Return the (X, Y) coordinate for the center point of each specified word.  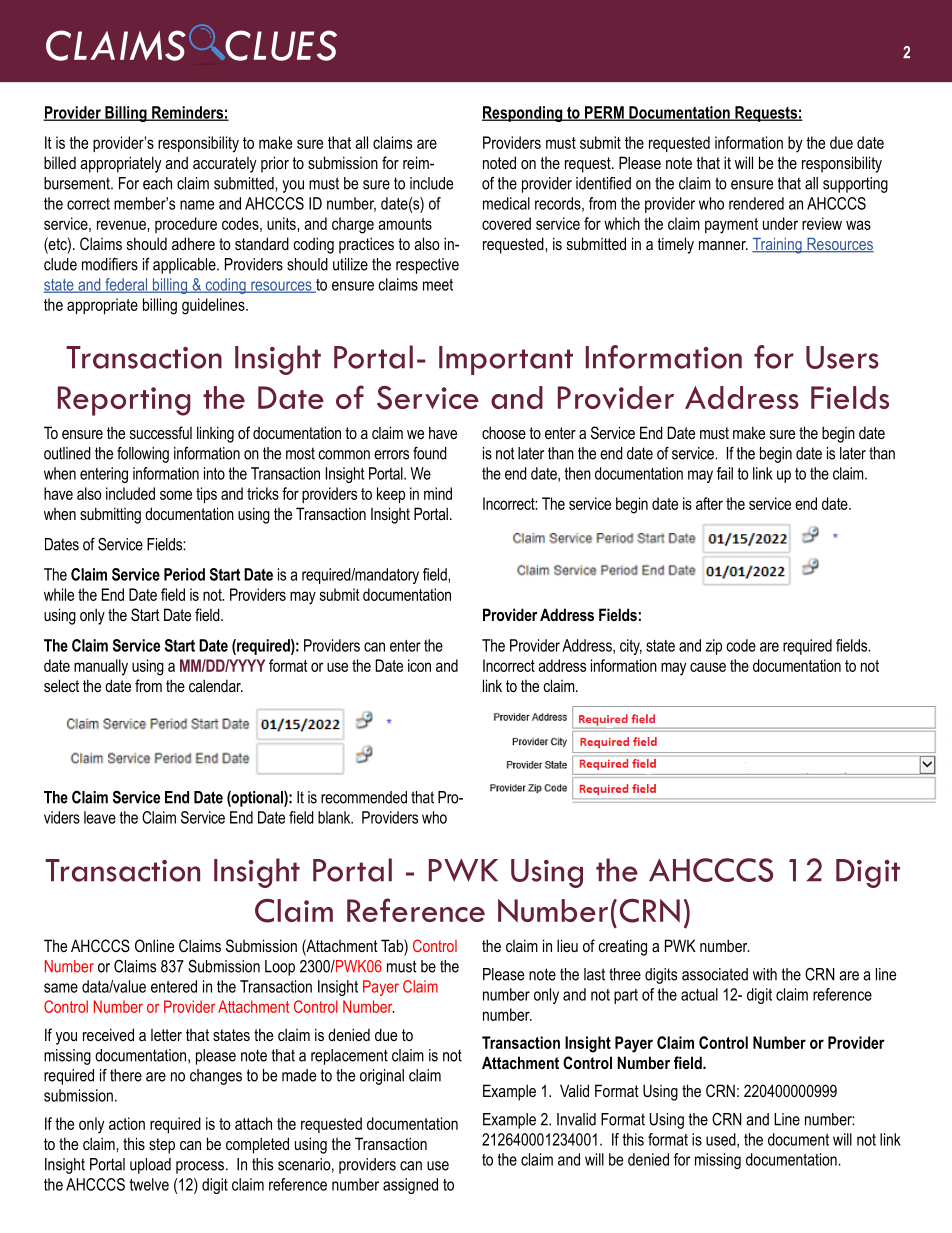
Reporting (124, 401)
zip (713, 647)
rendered (756, 203)
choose (504, 432)
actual (699, 994)
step (162, 1146)
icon (419, 665)
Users (842, 357)
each (157, 183)
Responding (523, 114)
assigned (410, 1186)
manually (101, 667)
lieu (567, 945)
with (765, 974)
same (61, 988)
